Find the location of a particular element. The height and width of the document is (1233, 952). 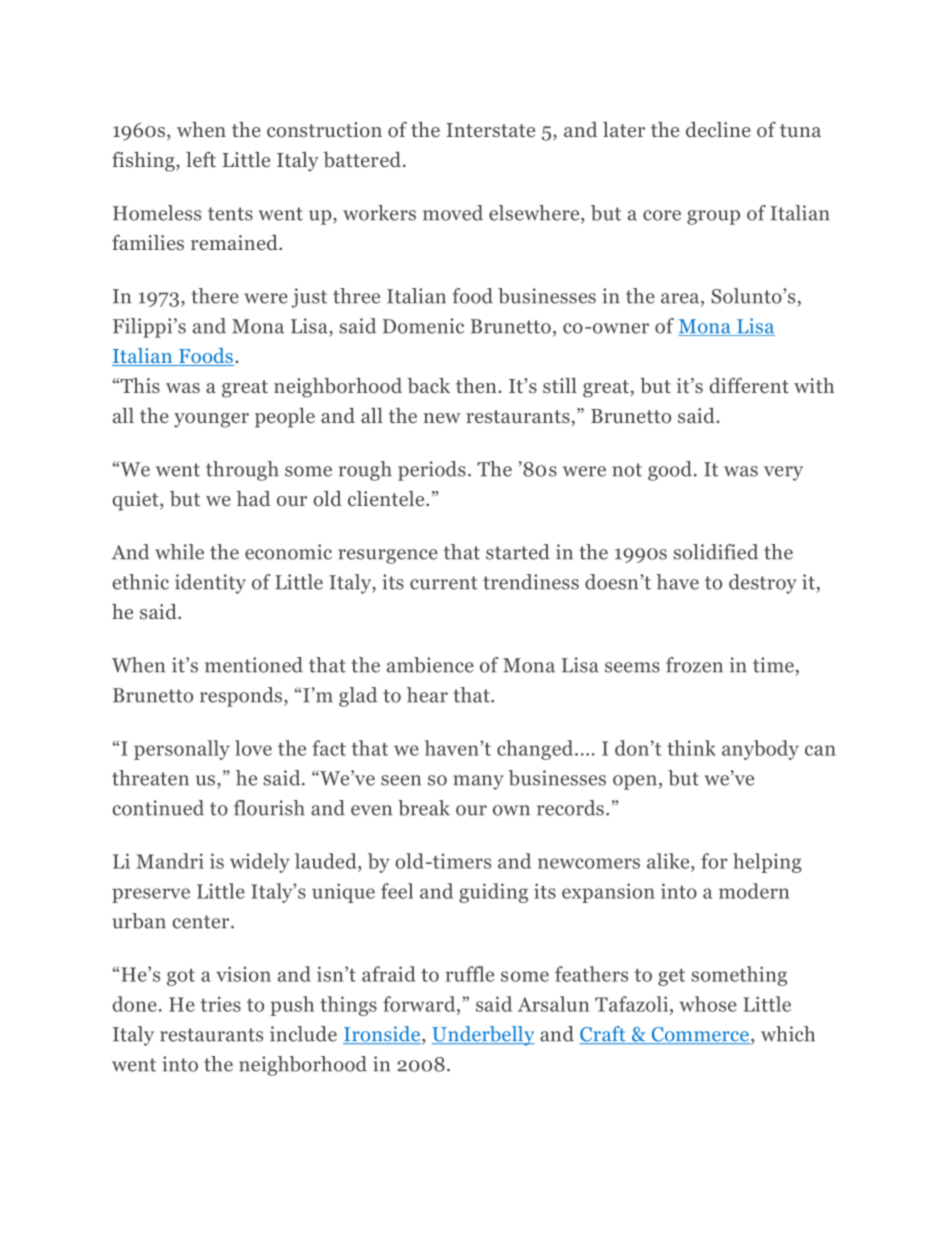

identity is located at coordinates (210, 584).
